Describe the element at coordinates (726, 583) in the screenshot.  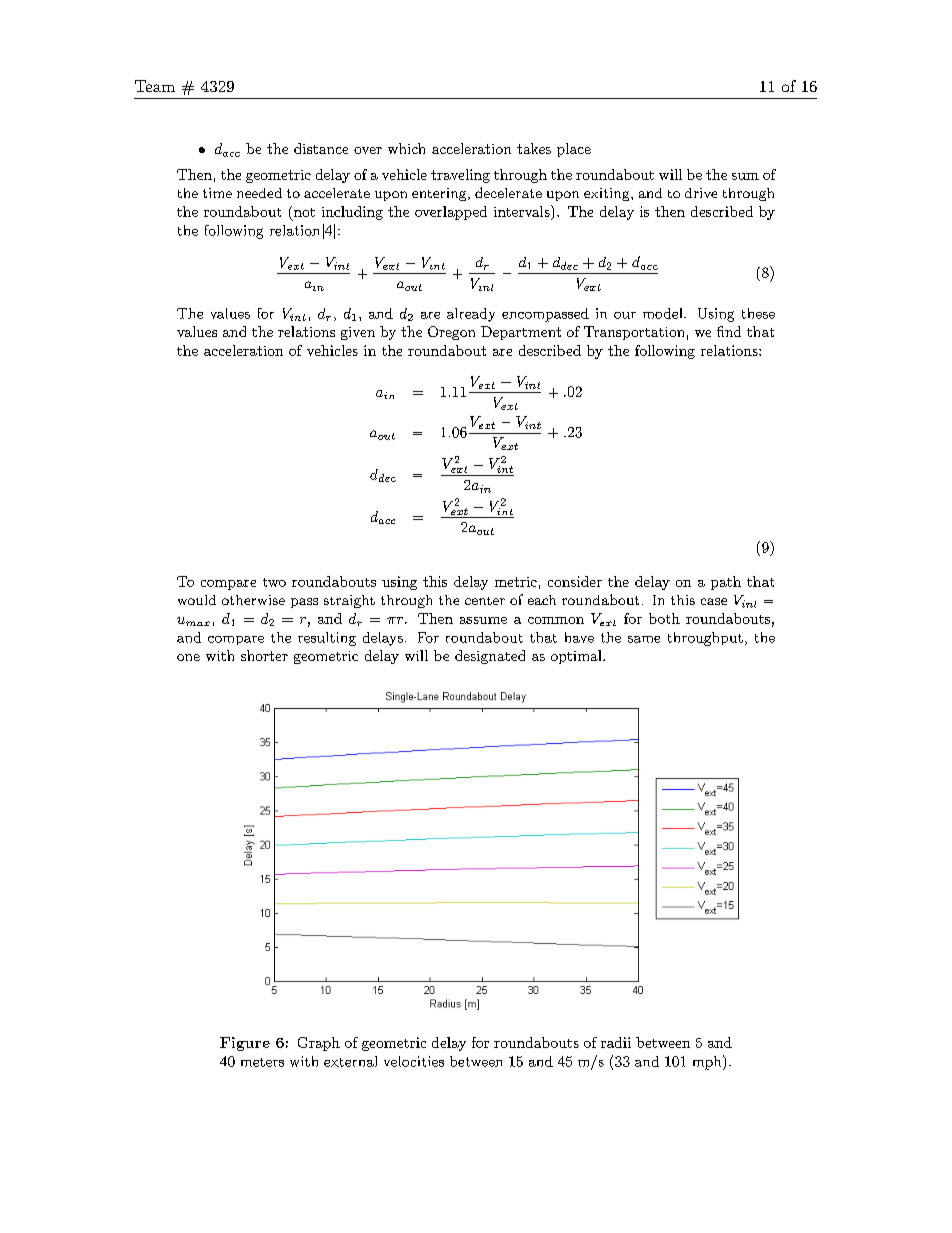
I see `path` at that location.
